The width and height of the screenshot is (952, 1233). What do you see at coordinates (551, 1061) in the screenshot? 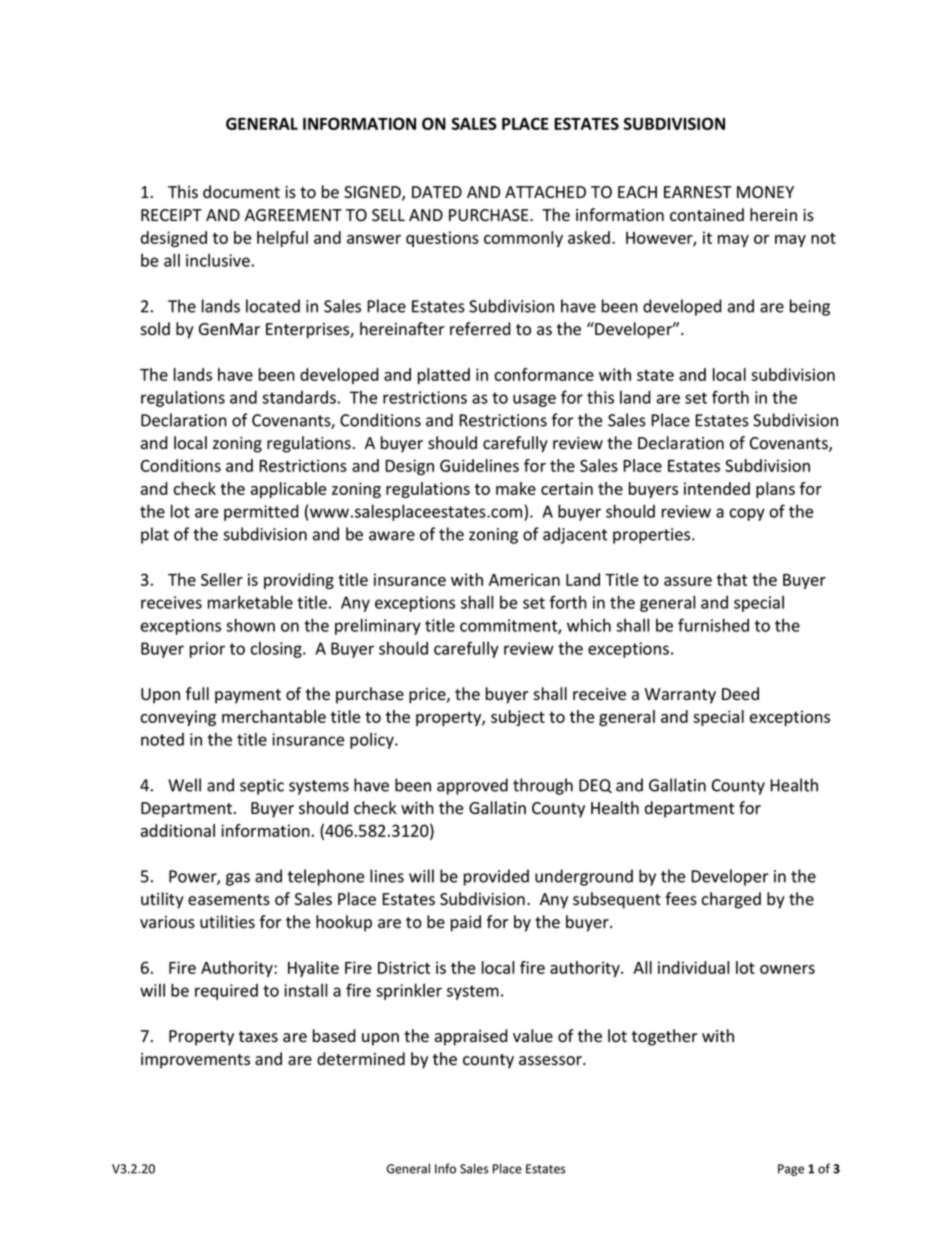
I see `assessor` at bounding box center [551, 1061].
